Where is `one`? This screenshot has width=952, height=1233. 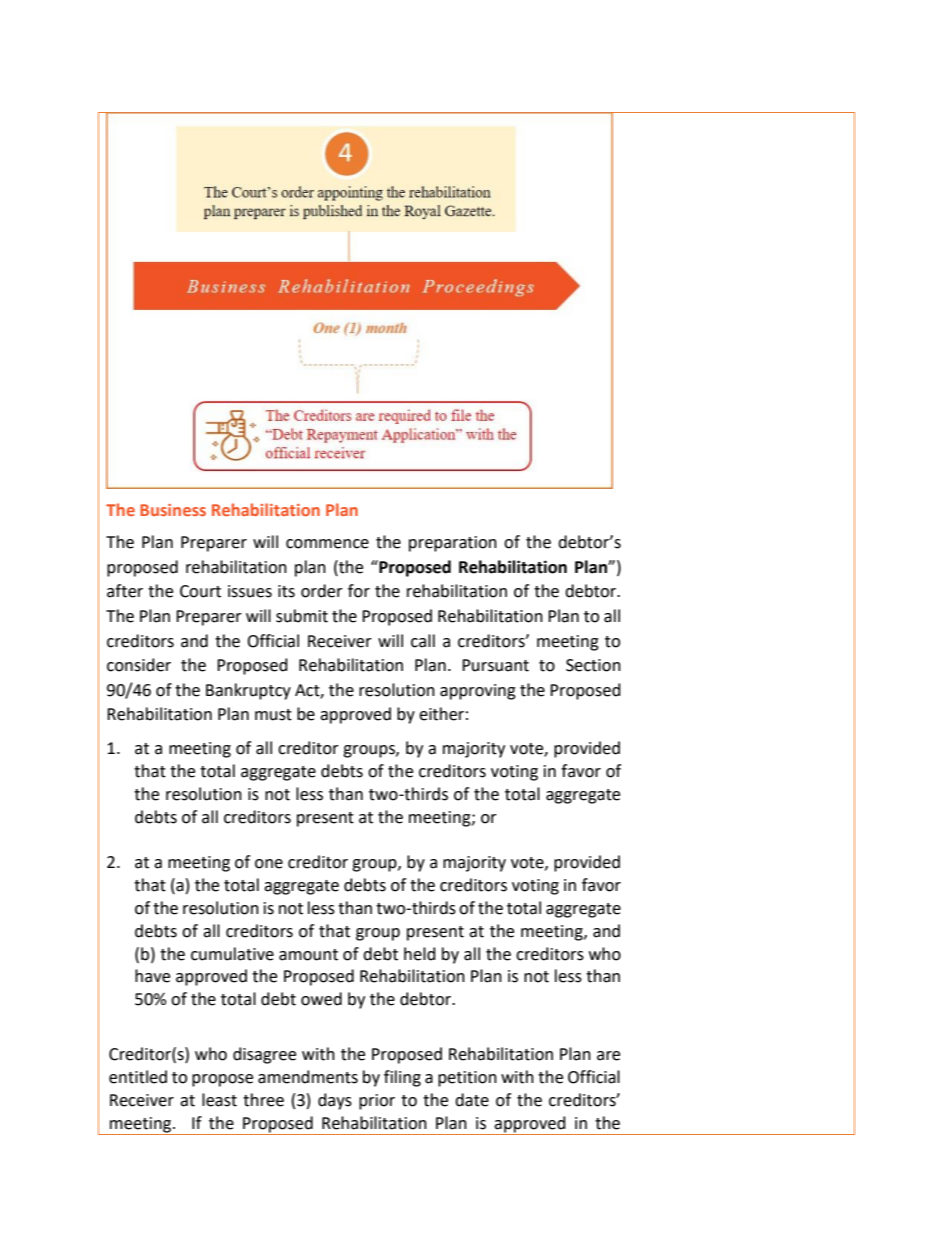 one is located at coordinates (269, 864).
